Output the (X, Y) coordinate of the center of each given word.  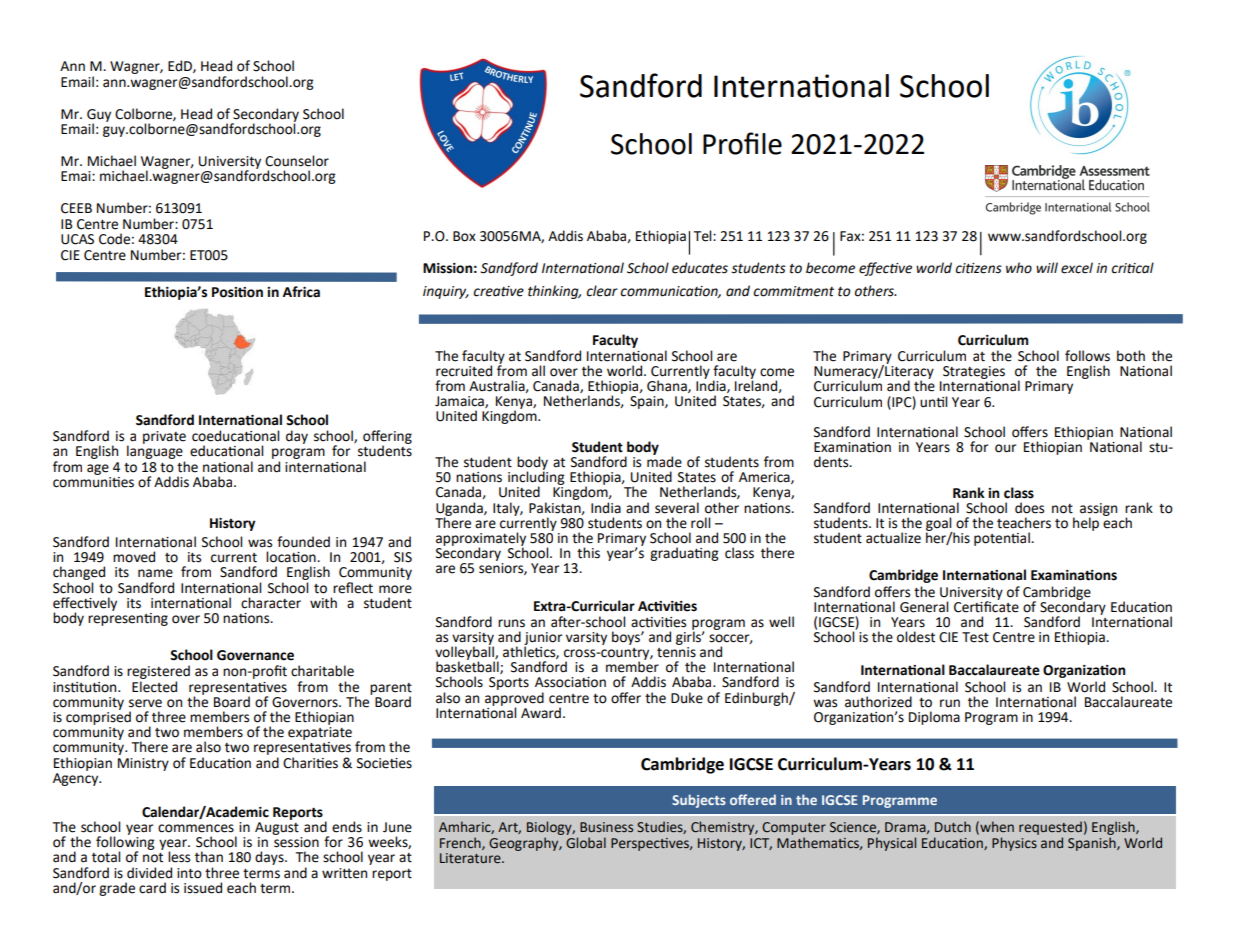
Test (975, 637)
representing (128, 618)
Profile (742, 143)
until (933, 402)
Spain (648, 402)
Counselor (297, 161)
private (164, 437)
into (189, 873)
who (1019, 268)
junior (543, 639)
